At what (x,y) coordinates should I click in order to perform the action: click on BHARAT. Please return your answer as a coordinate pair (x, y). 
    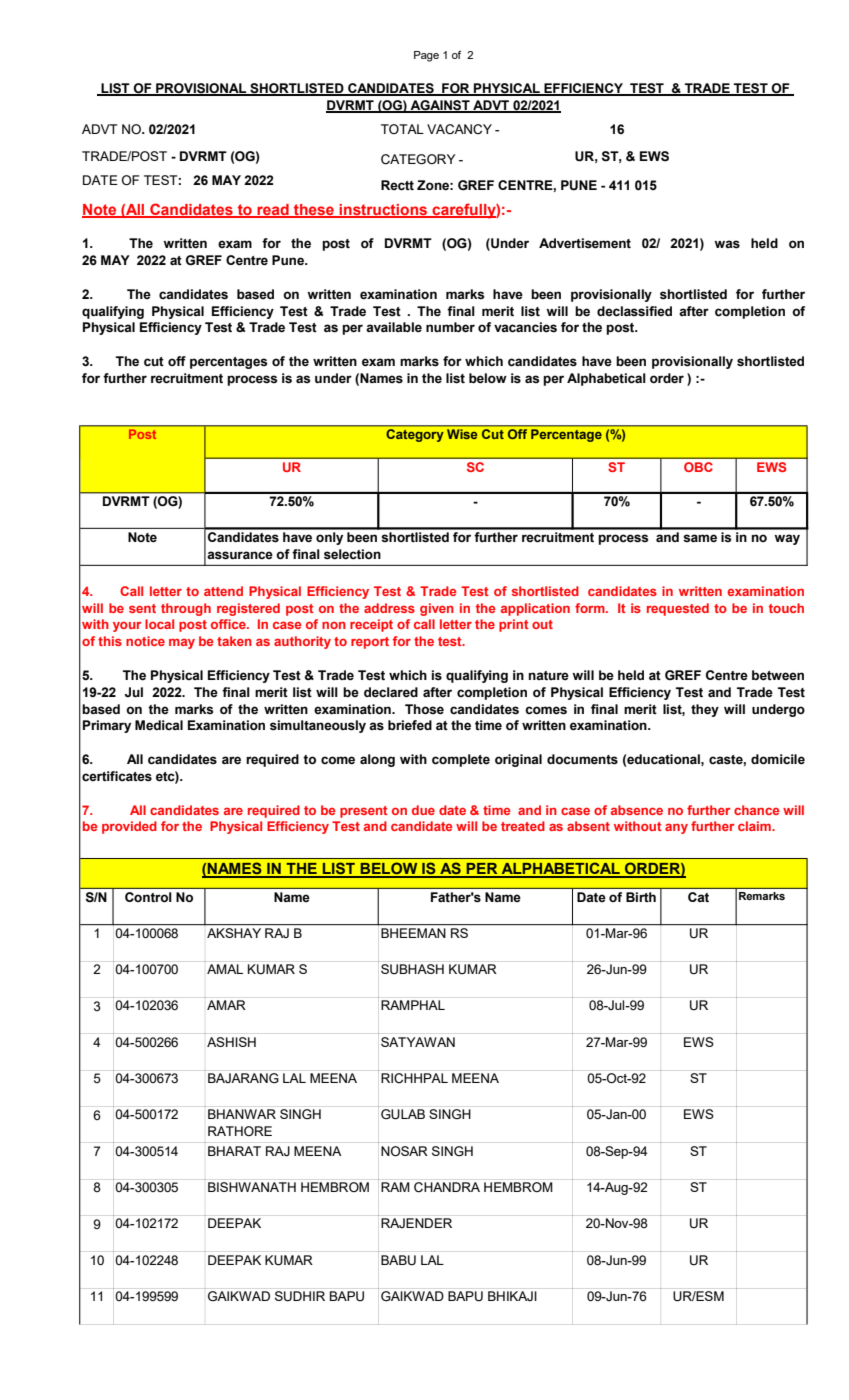
    Looking at the image, I should click on (234, 1151).
